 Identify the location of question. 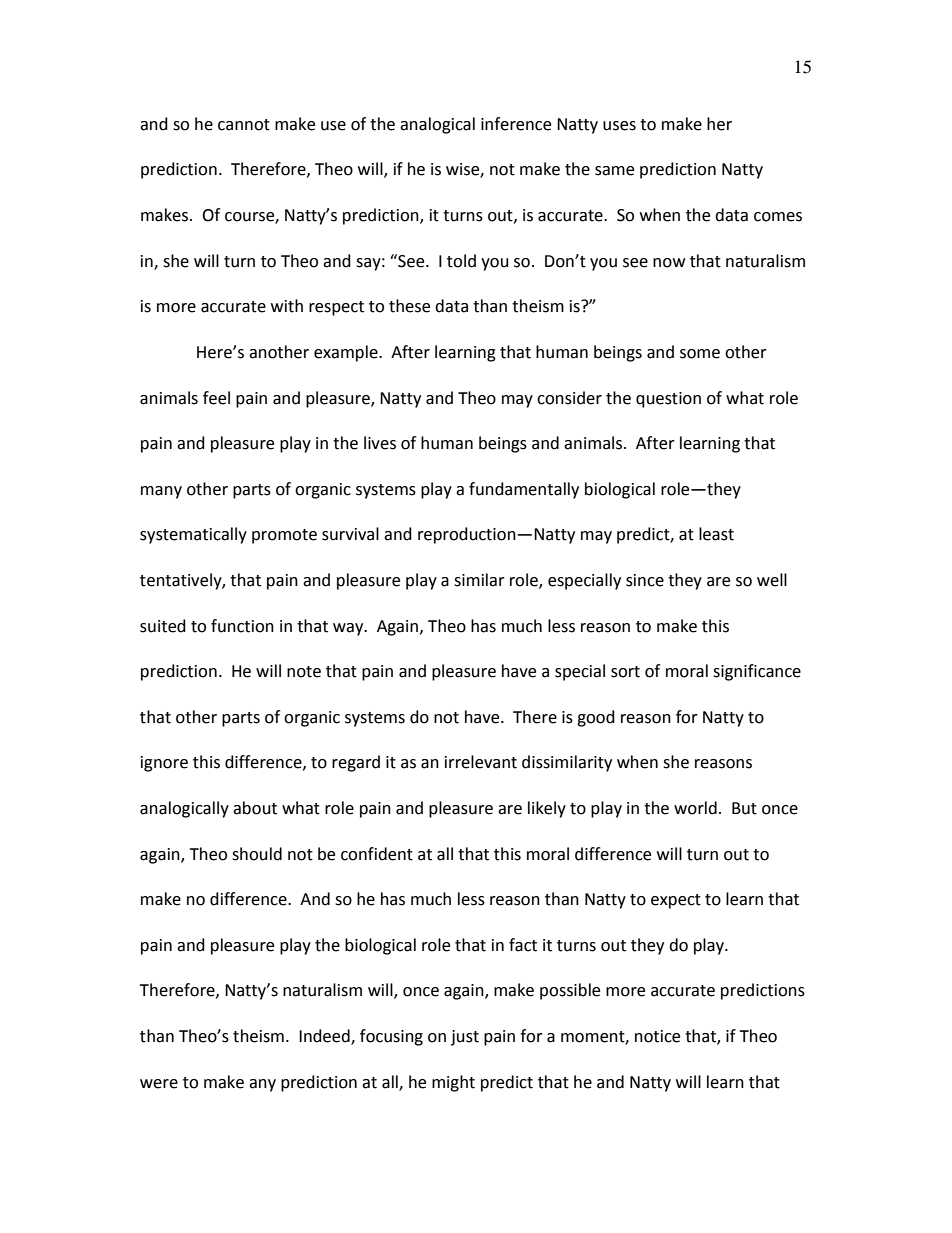
(668, 400).
